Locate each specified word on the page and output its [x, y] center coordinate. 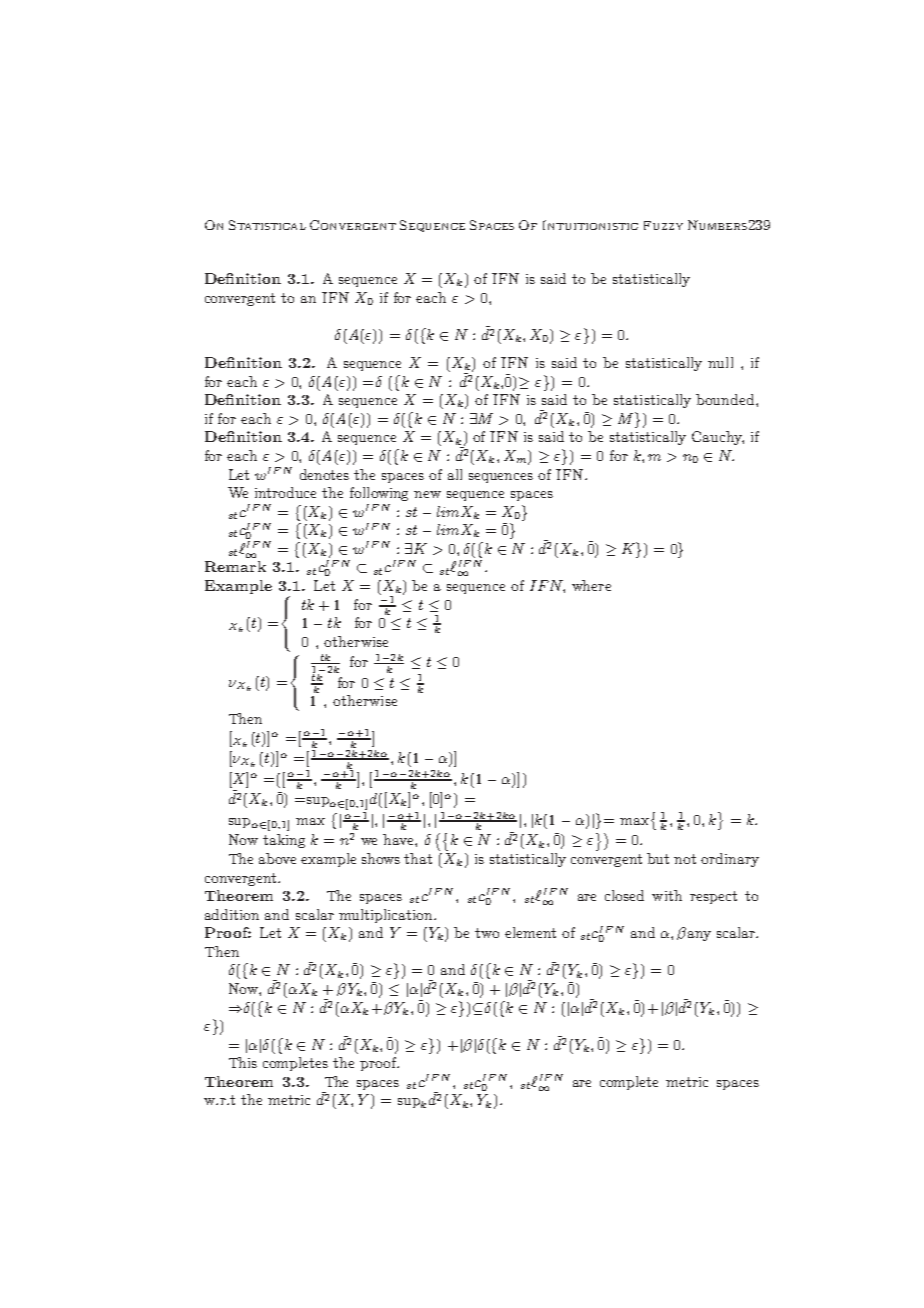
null [720, 362]
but [658, 858]
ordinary [730, 860]
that [418, 858]
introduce [285, 492]
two [487, 933]
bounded [726, 399]
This [243, 1062]
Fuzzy [663, 225]
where [591, 585]
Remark [235, 566]
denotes [324, 474]
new [427, 494]
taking [284, 841]
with [667, 895]
